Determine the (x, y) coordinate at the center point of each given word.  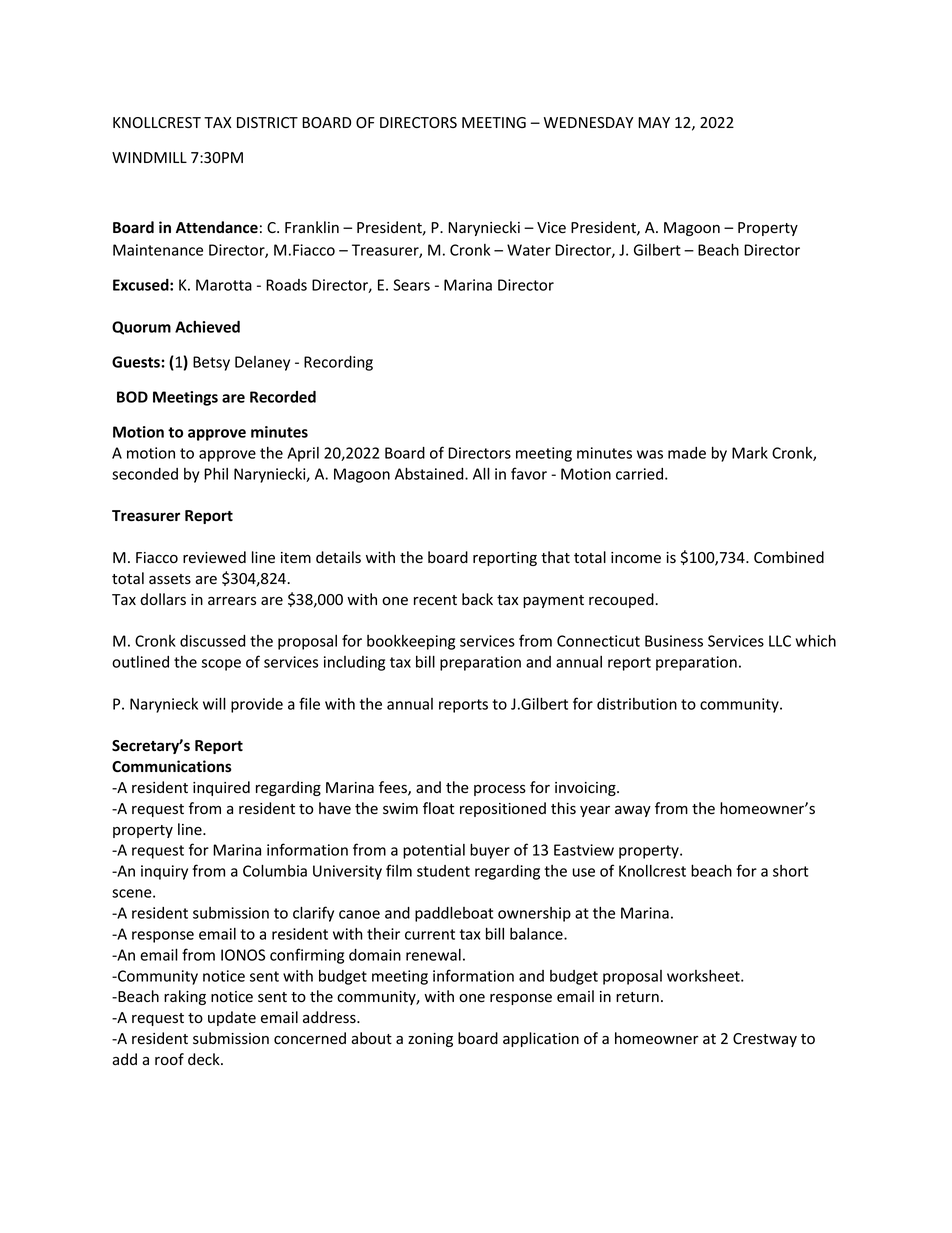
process (500, 790)
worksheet (704, 976)
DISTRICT (267, 122)
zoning (430, 1040)
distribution (637, 704)
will (214, 703)
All (481, 473)
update (232, 1018)
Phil (216, 474)
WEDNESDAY (589, 123)
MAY (654, 122)
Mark (750, 453)
